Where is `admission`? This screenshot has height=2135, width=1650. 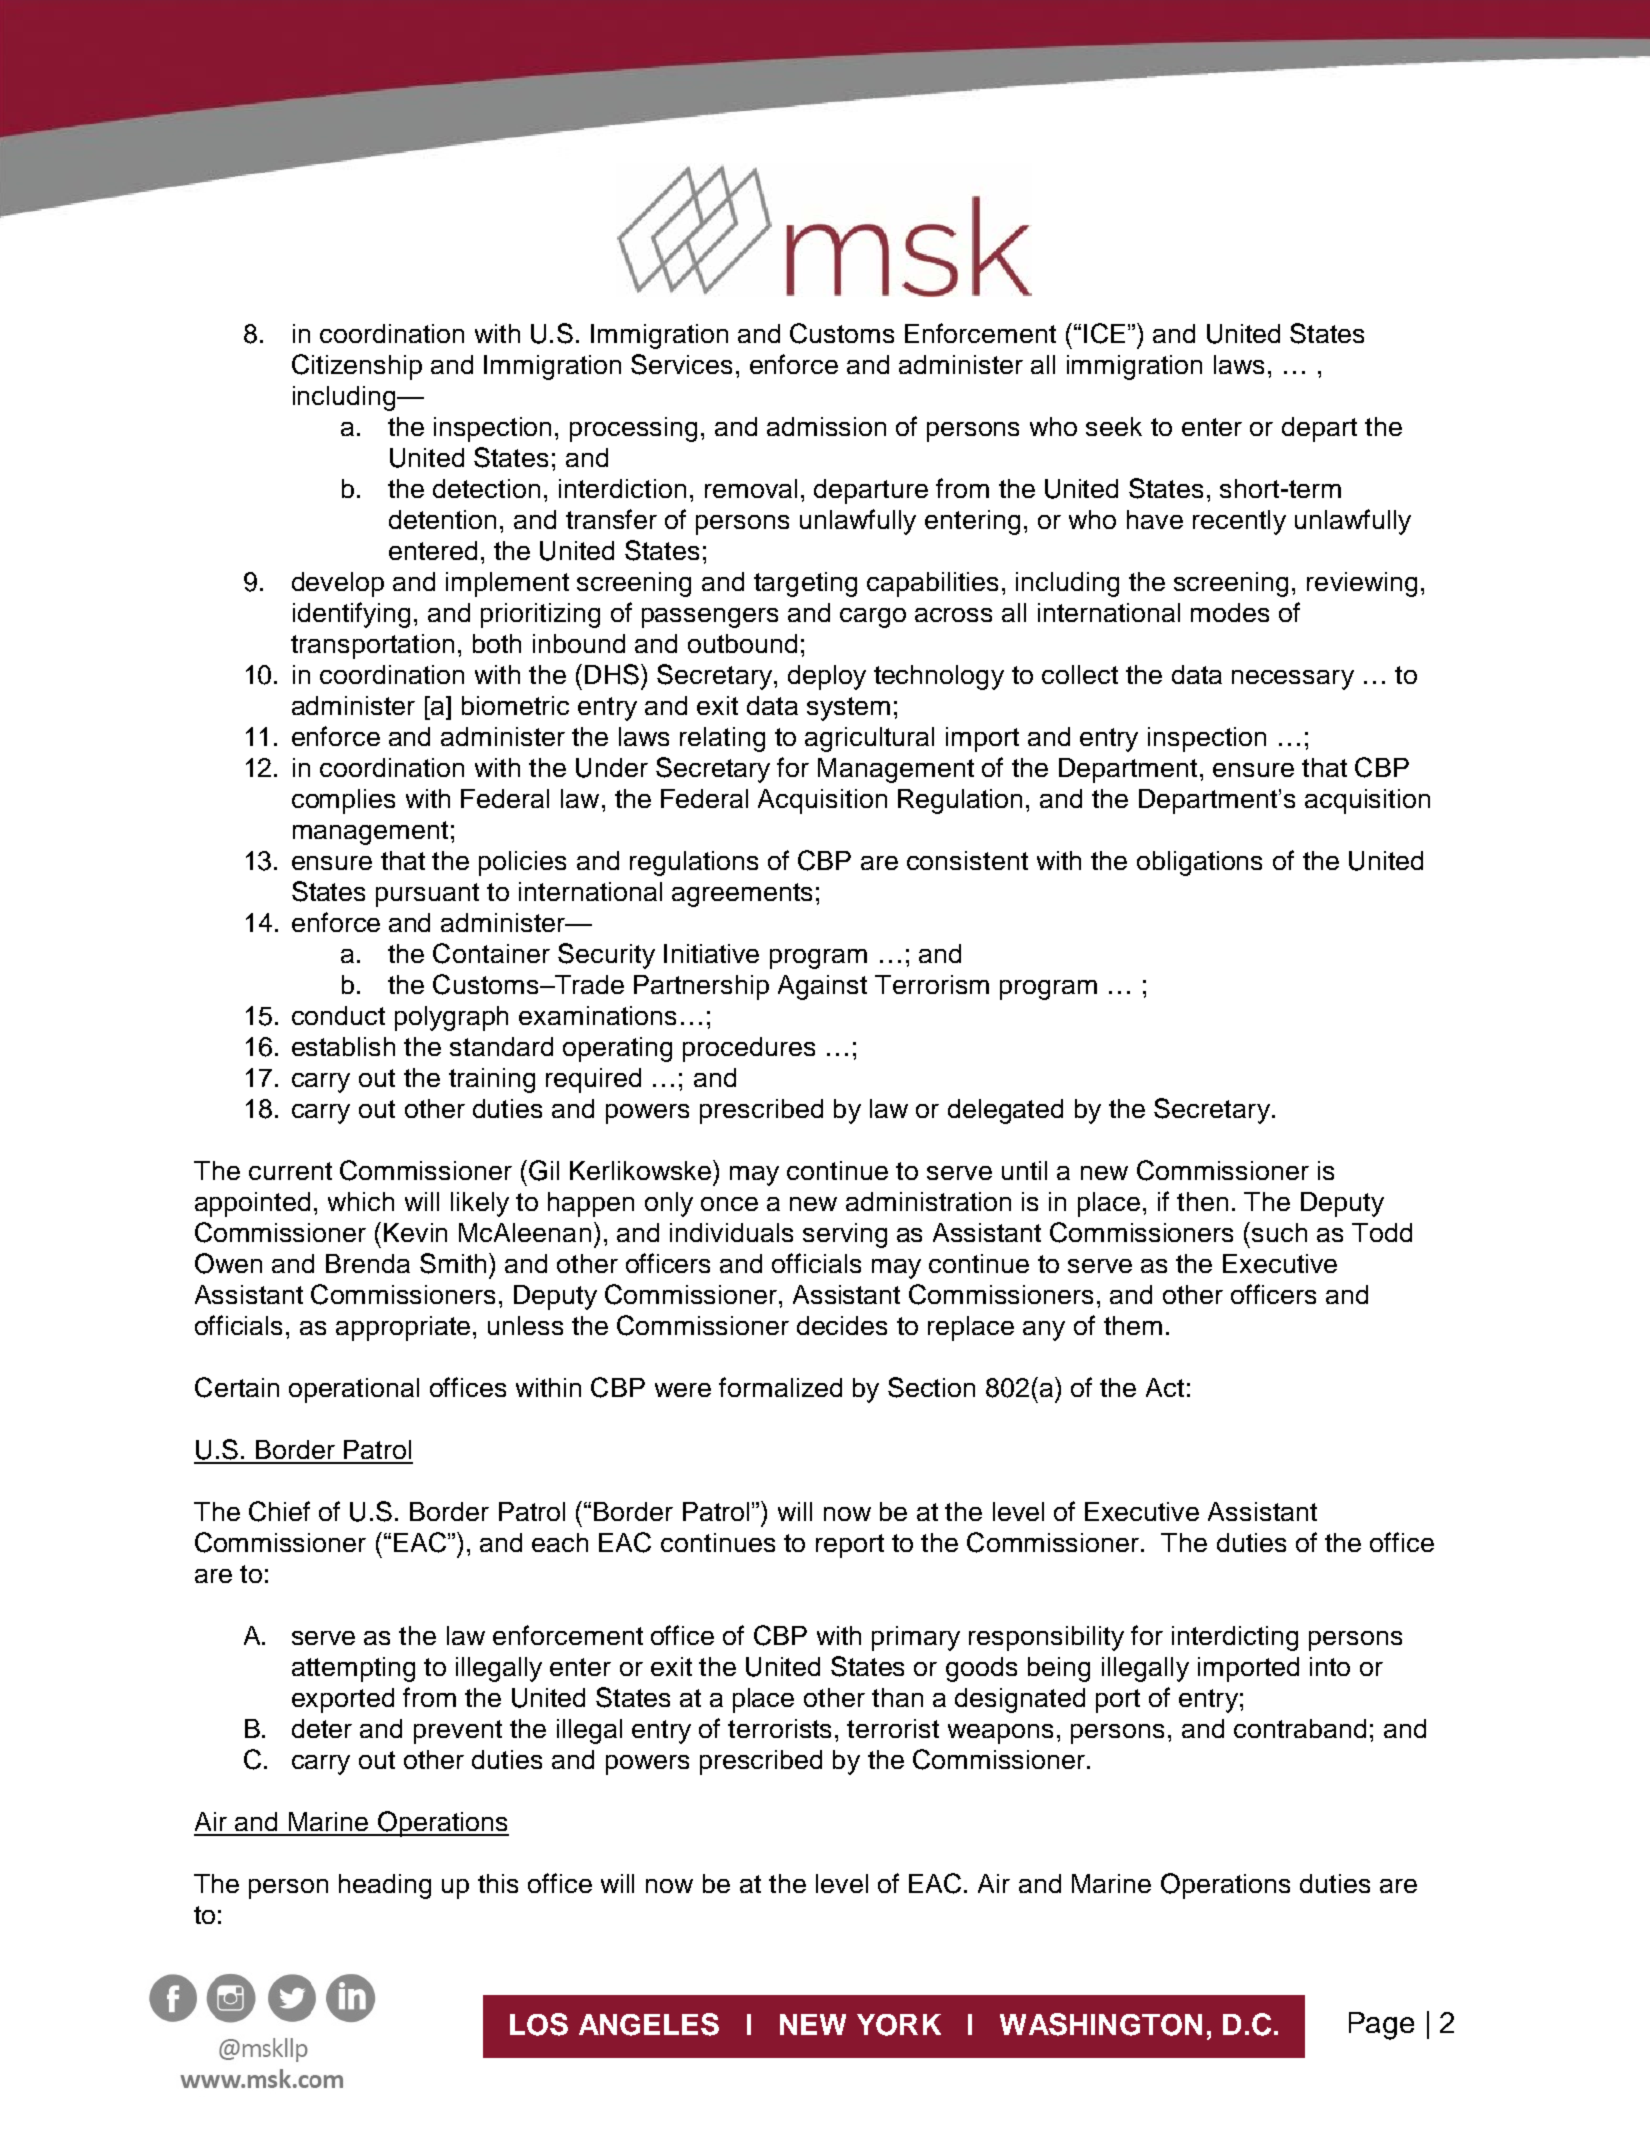
admission is located at coordinates (826, 426).
